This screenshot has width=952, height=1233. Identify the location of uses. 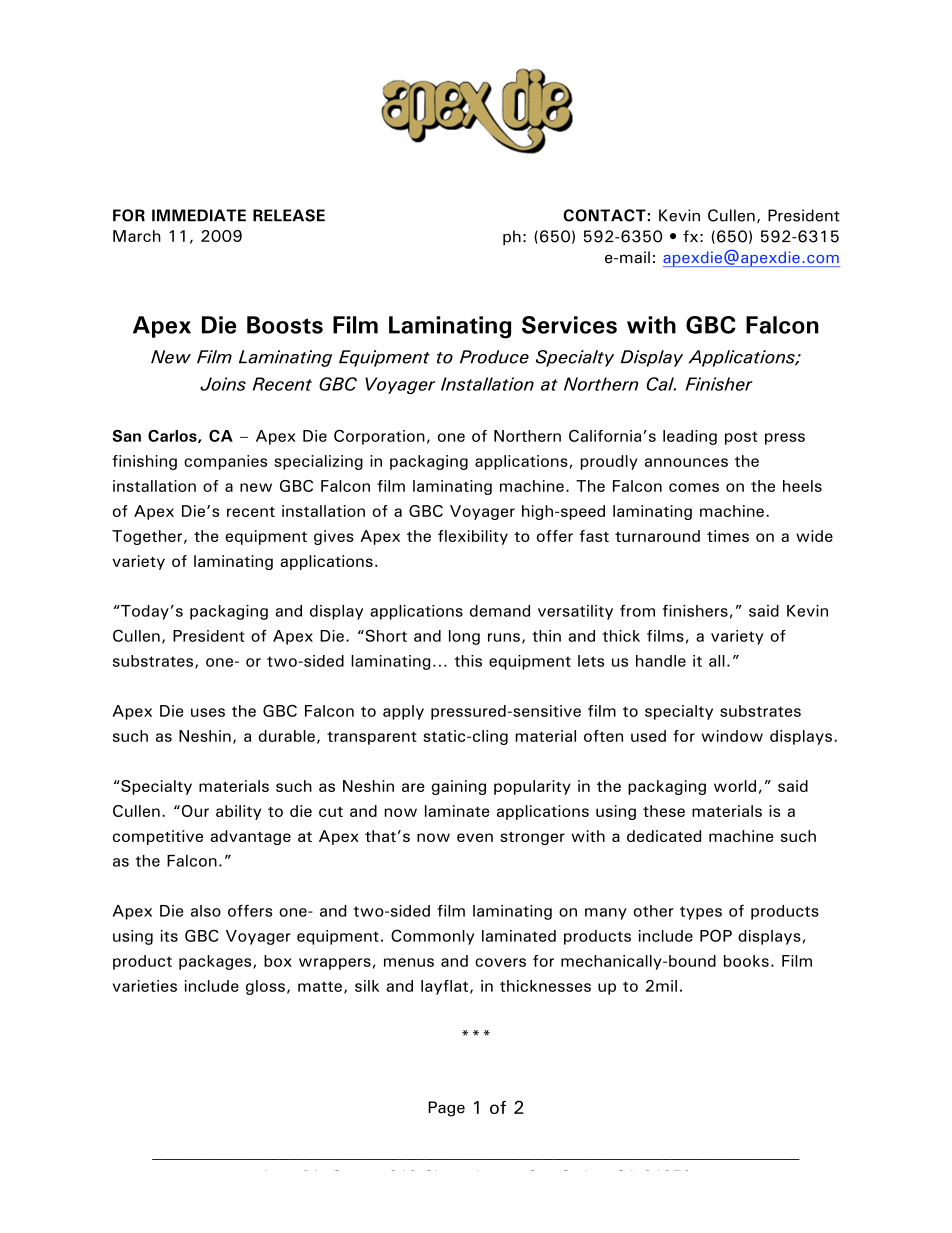
(208, 712).
